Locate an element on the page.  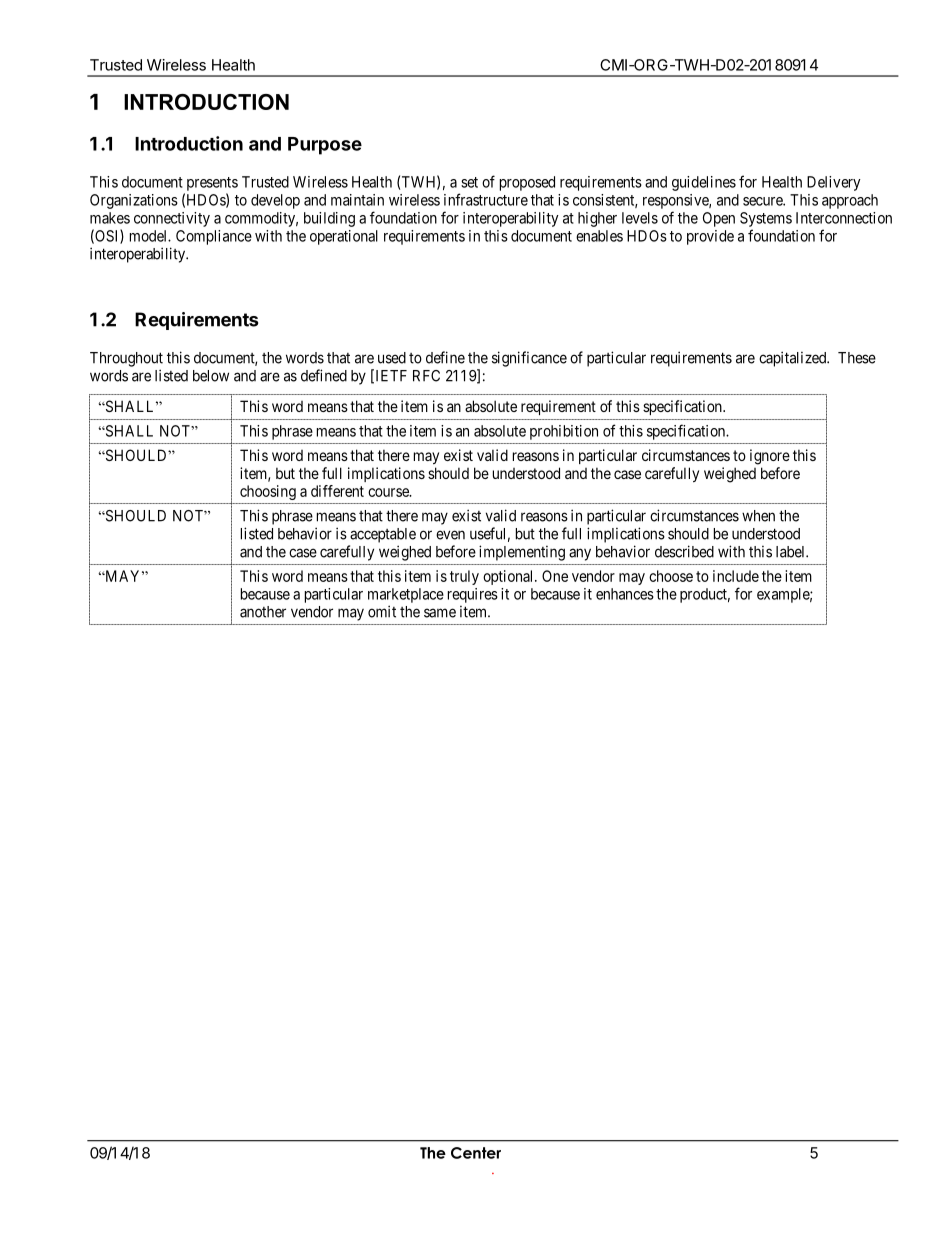
set is located at coordinates (469, 182).
